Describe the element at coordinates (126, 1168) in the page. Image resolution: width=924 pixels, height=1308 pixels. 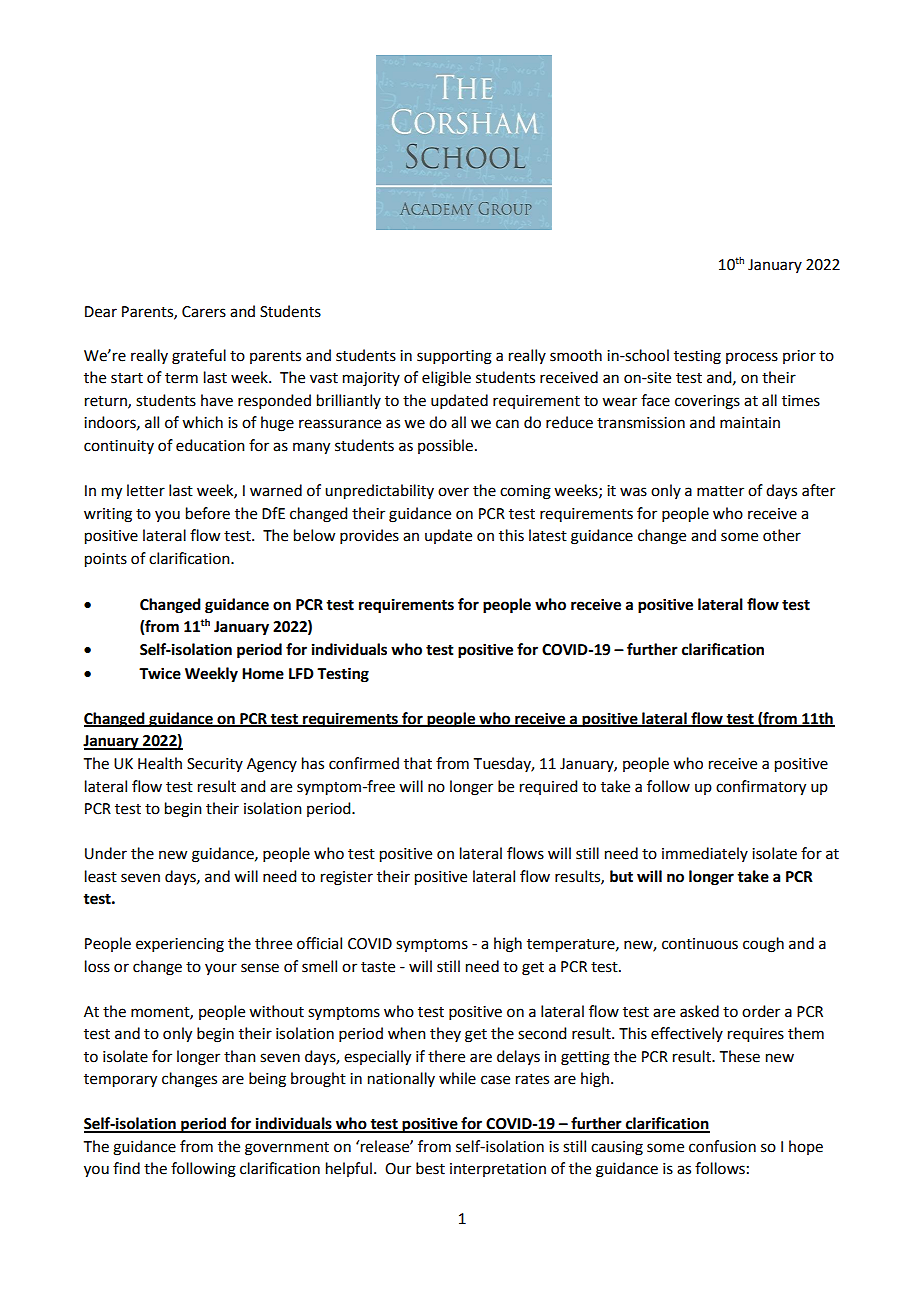
I see `find` at that location.
